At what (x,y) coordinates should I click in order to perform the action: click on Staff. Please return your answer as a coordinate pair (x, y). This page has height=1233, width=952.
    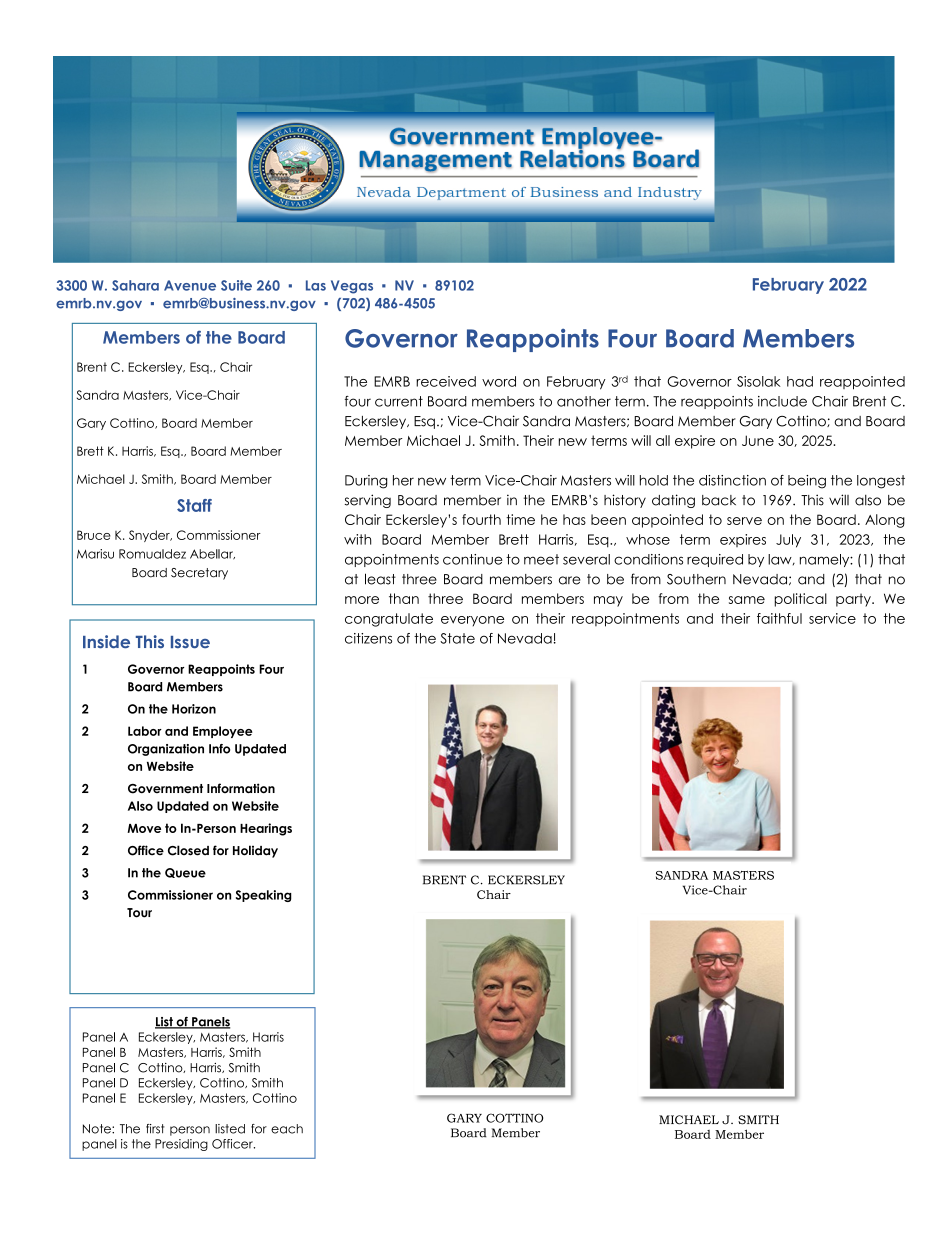
    Looking at the image, I should click on (194, 505).
